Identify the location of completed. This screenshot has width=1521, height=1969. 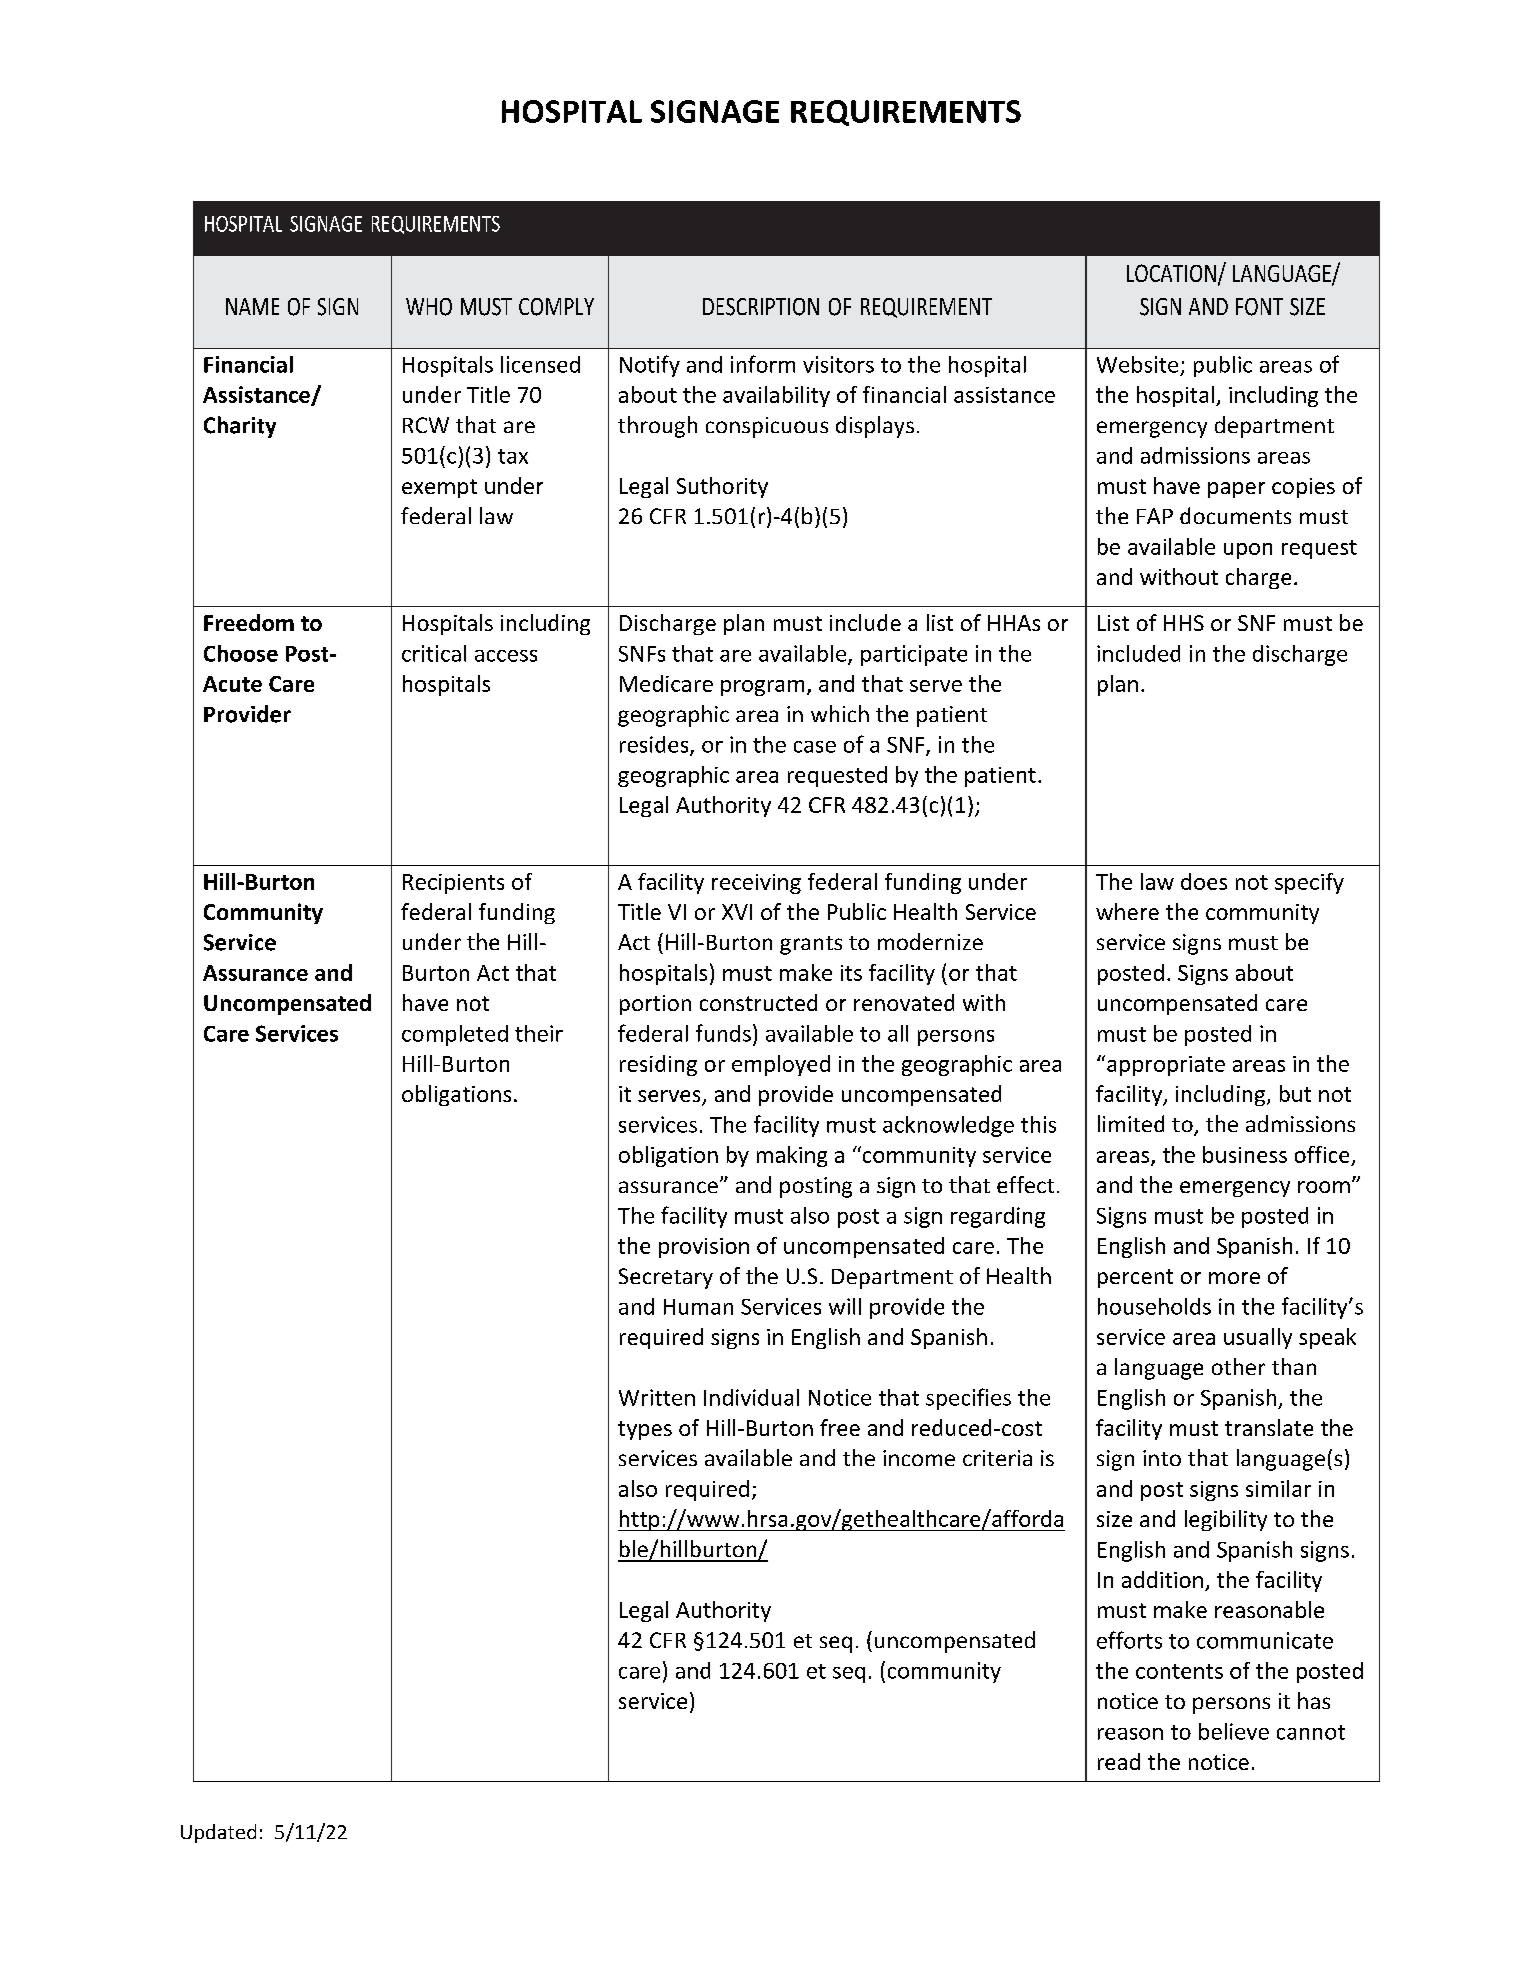
(455, 1035).
